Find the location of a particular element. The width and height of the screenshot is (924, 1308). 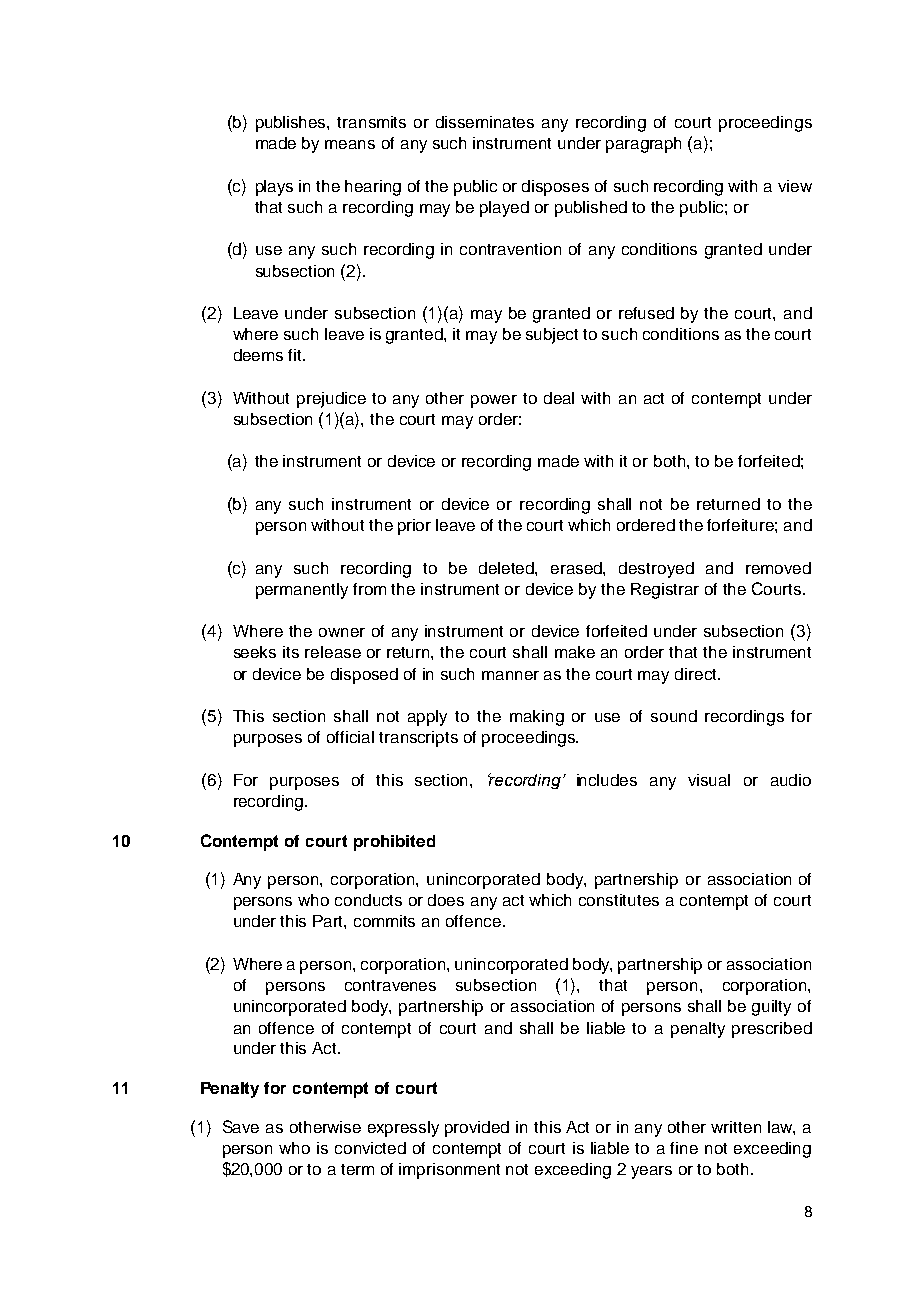

view is located at coordinates (795, 186).
